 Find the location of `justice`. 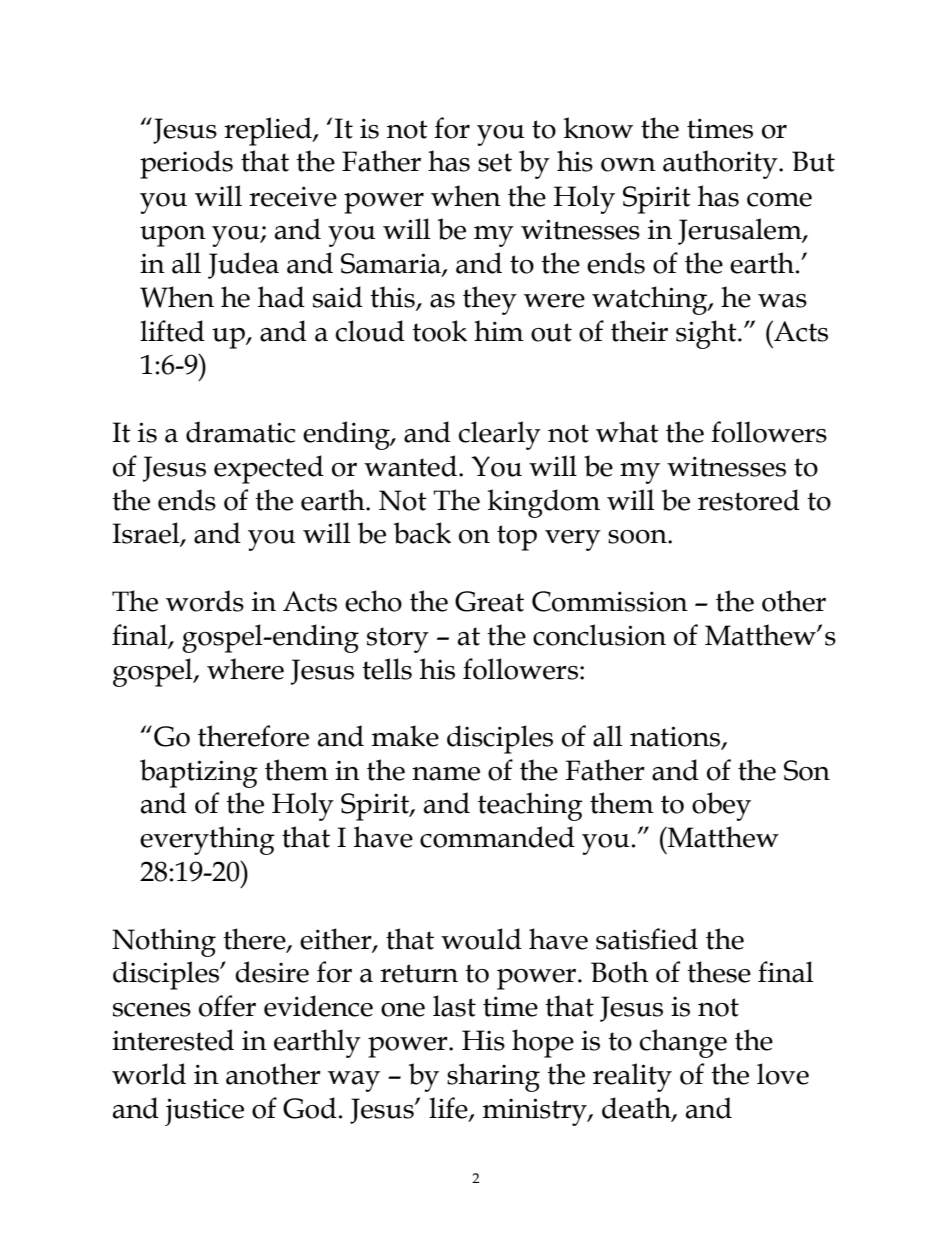

justice is located at coordinates (204, 1112).
